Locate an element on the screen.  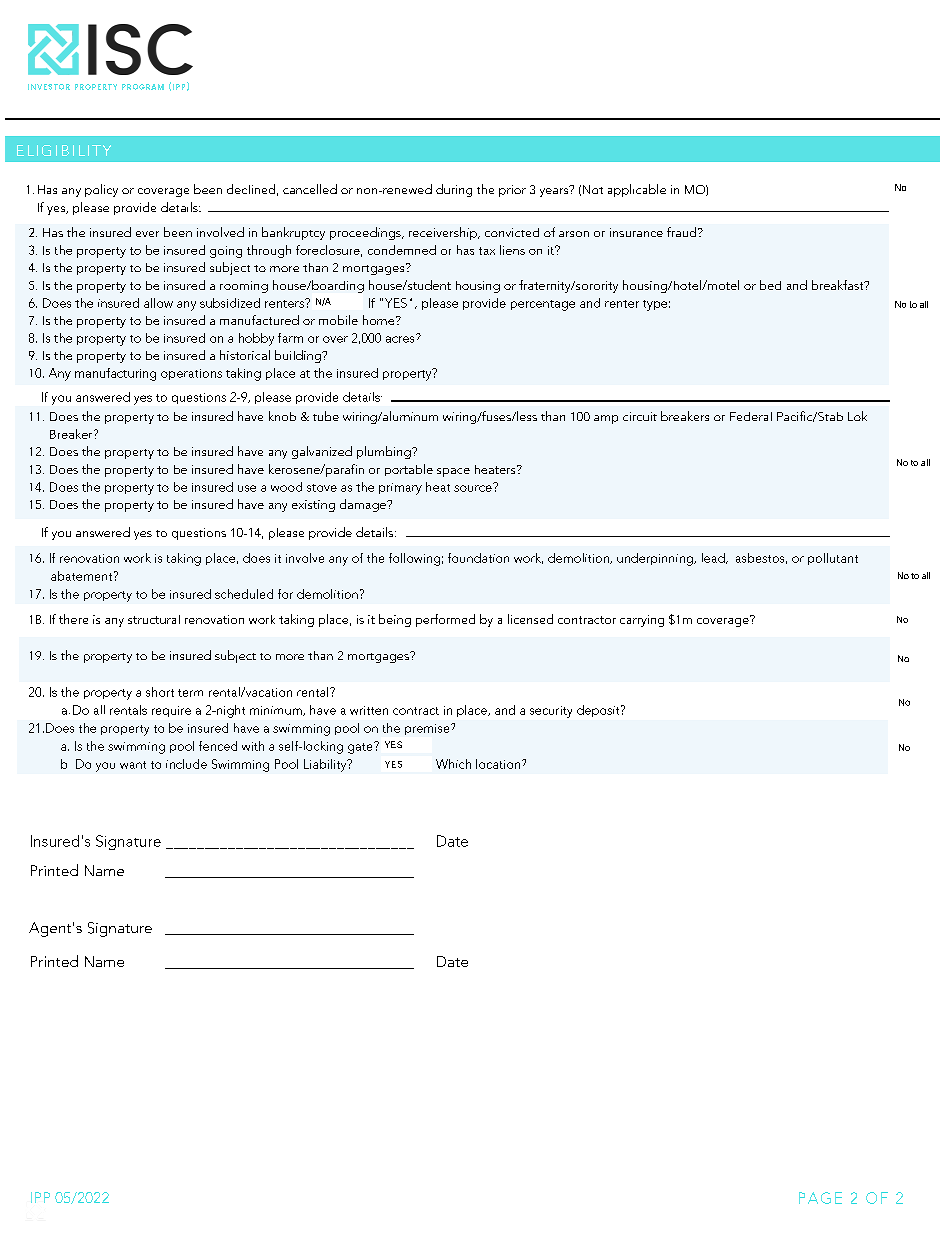
policy is located at coordinates (101, 190).
